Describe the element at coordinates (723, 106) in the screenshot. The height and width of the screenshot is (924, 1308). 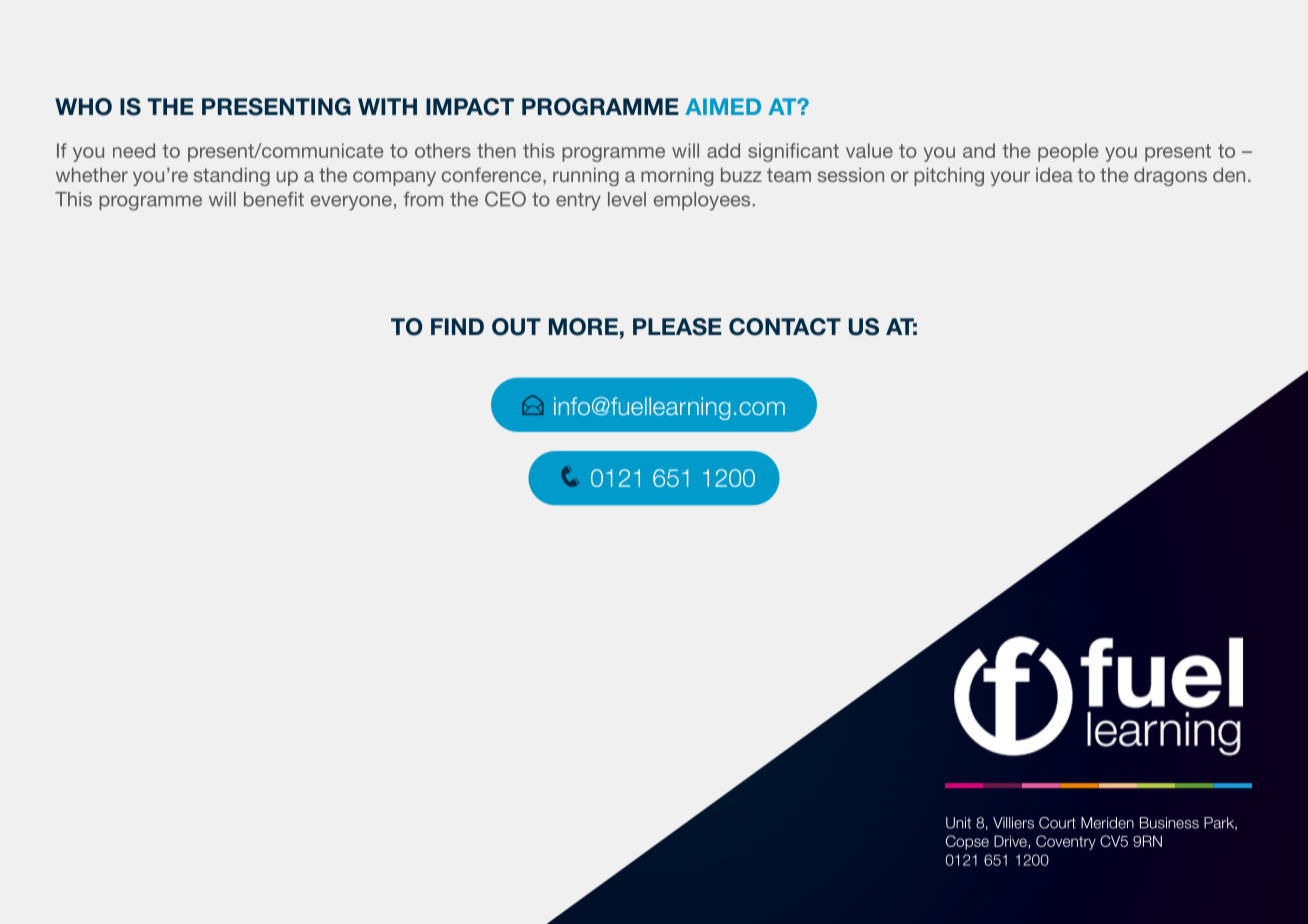
I see `AIMED` at that location.
